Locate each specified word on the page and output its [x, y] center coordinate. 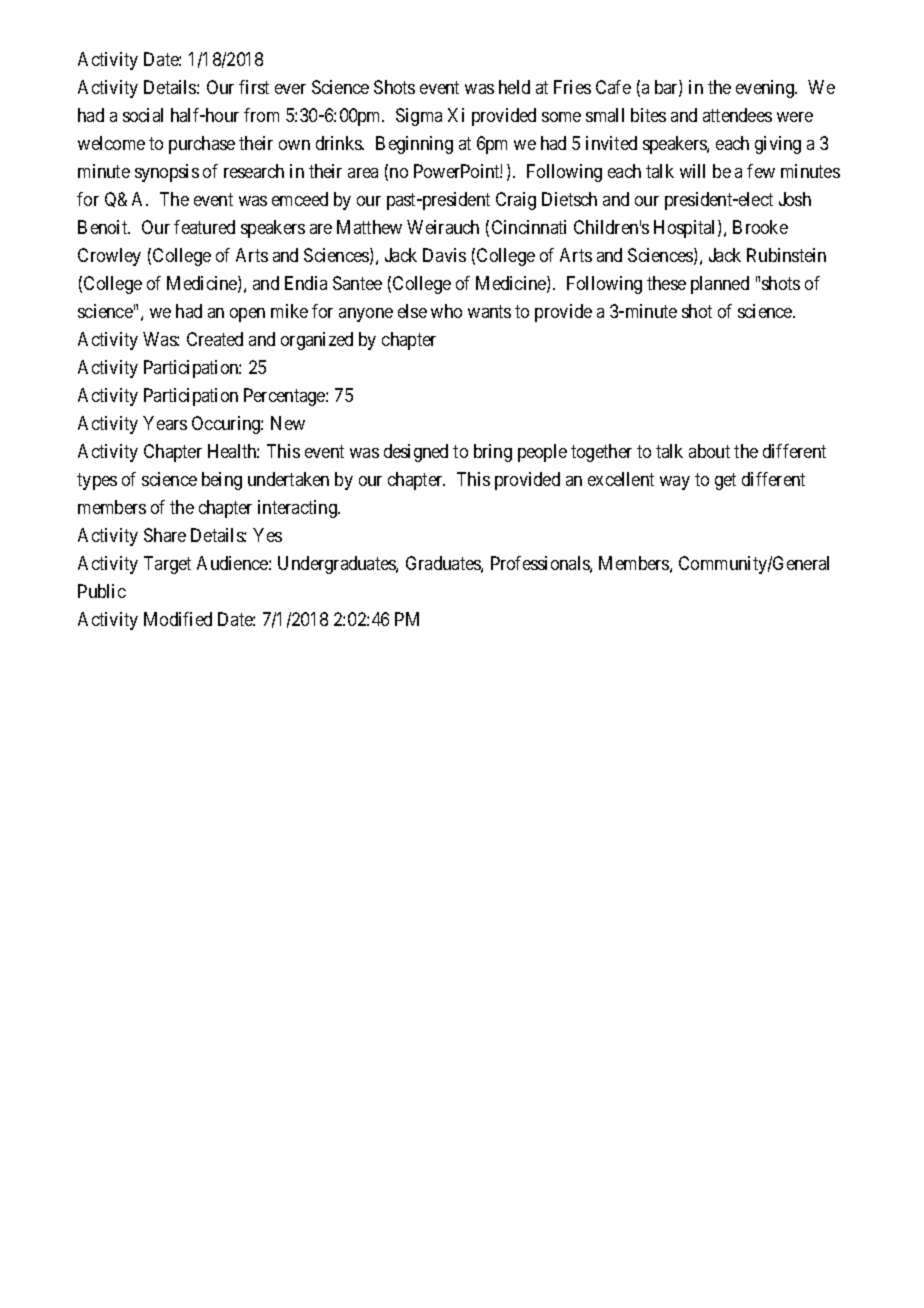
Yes [267, 535]
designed [416, 453]
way [675, 483]
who [446, 311]
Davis [444, 255]
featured [204, 227]
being [222, 481]
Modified [178, 619]
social [143, 115]
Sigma [419, 117]
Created [215, 339]
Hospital [686, 229]
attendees [737, 115]
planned [720, 285]
